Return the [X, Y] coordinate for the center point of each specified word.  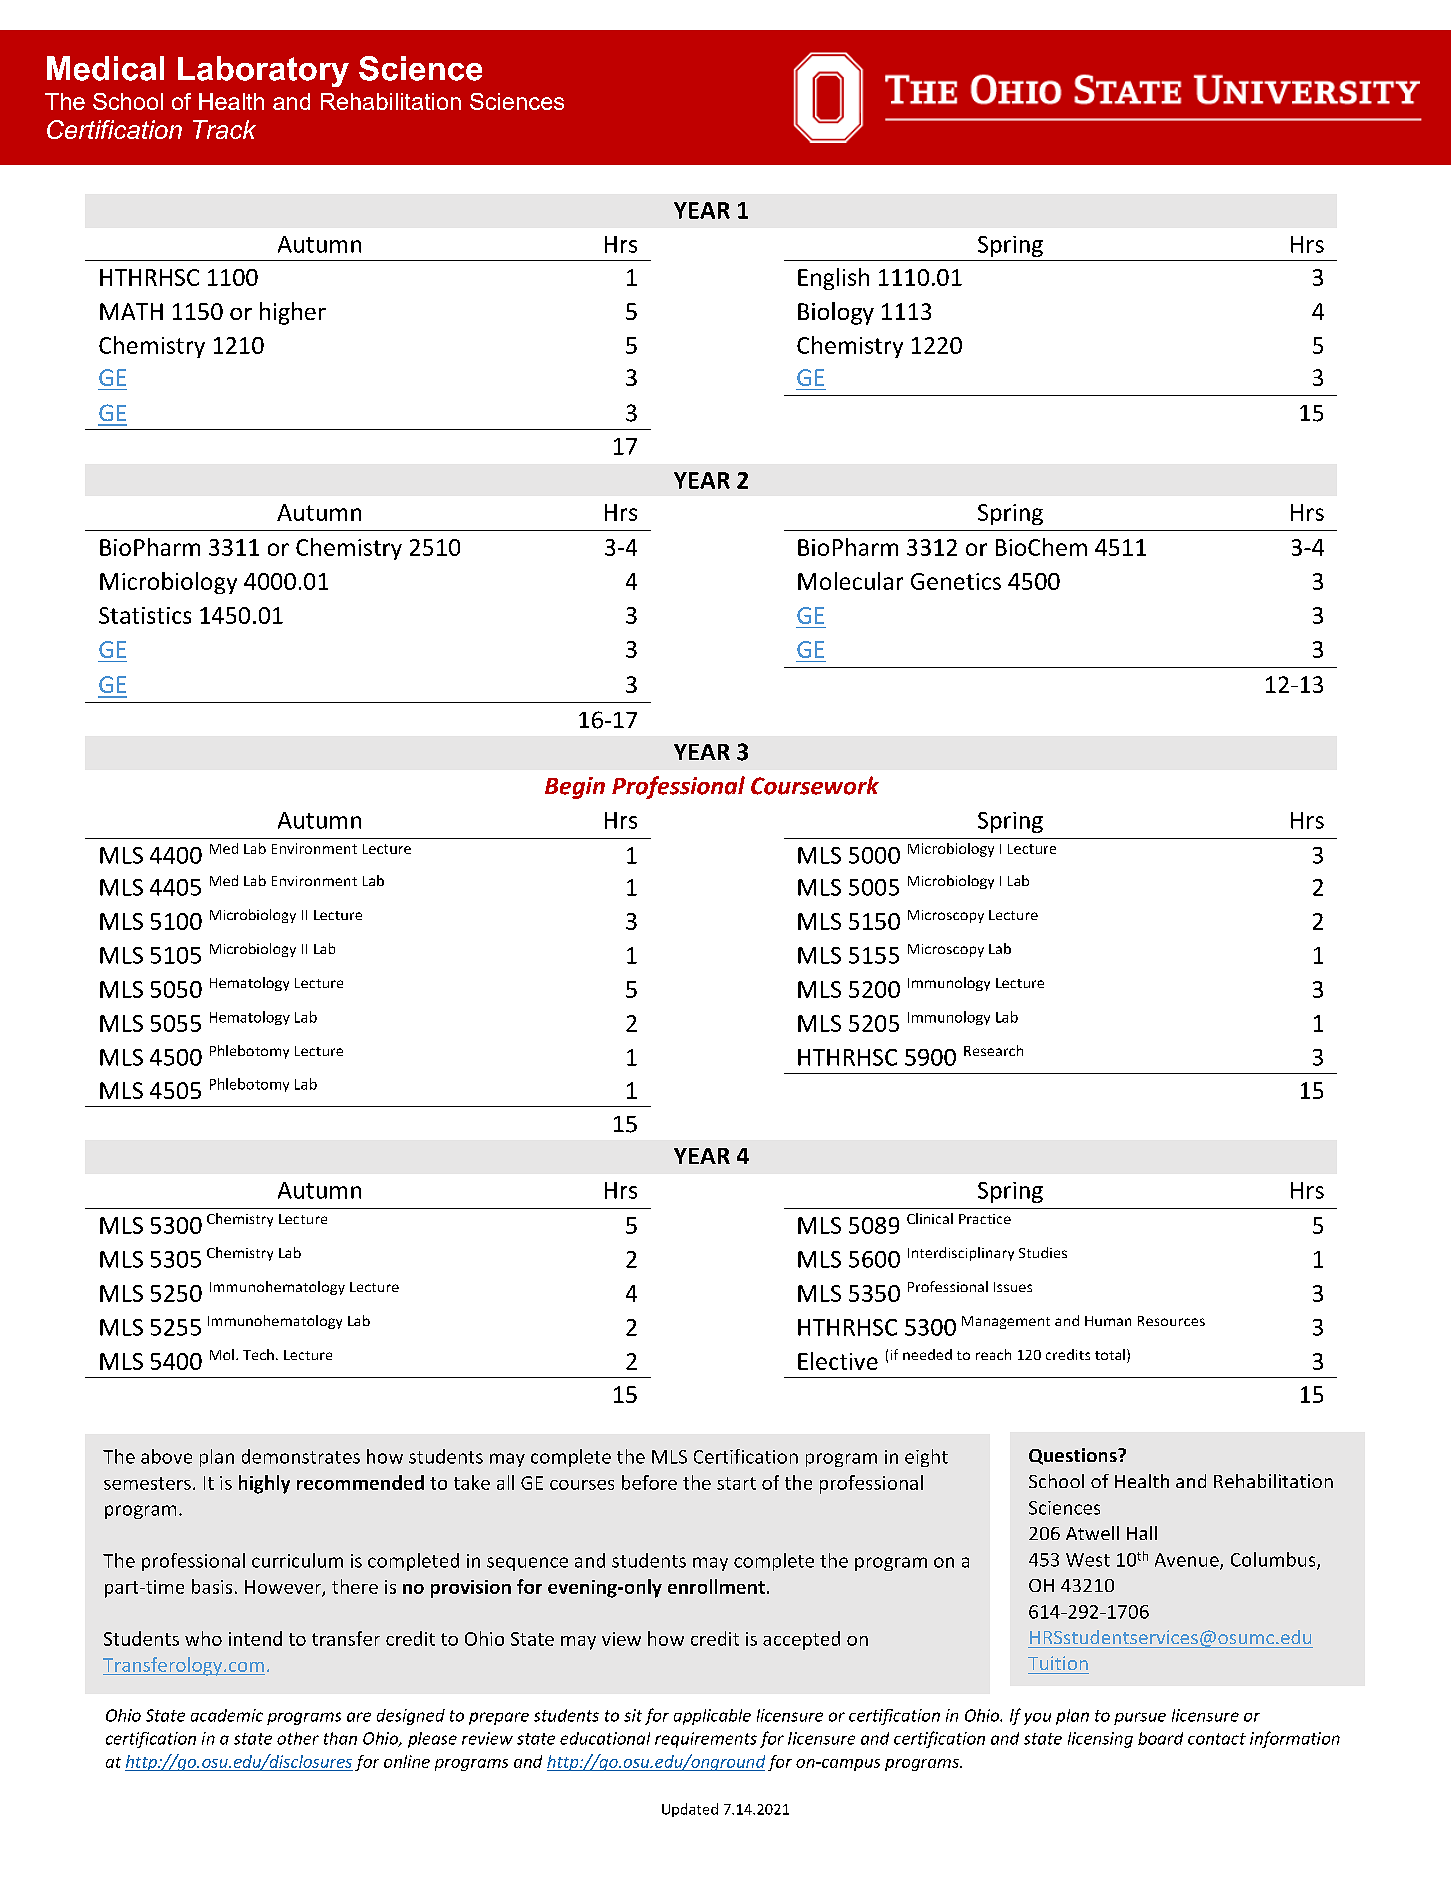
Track [224, 129]
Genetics [956, 581]
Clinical [930, 1218]
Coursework [815, 785]
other [298, 1738]
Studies [1043, 1252]
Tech [258, 1354]
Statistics [145, 615]
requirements [706, 1740]
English [833, 279]
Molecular [850, 581]
